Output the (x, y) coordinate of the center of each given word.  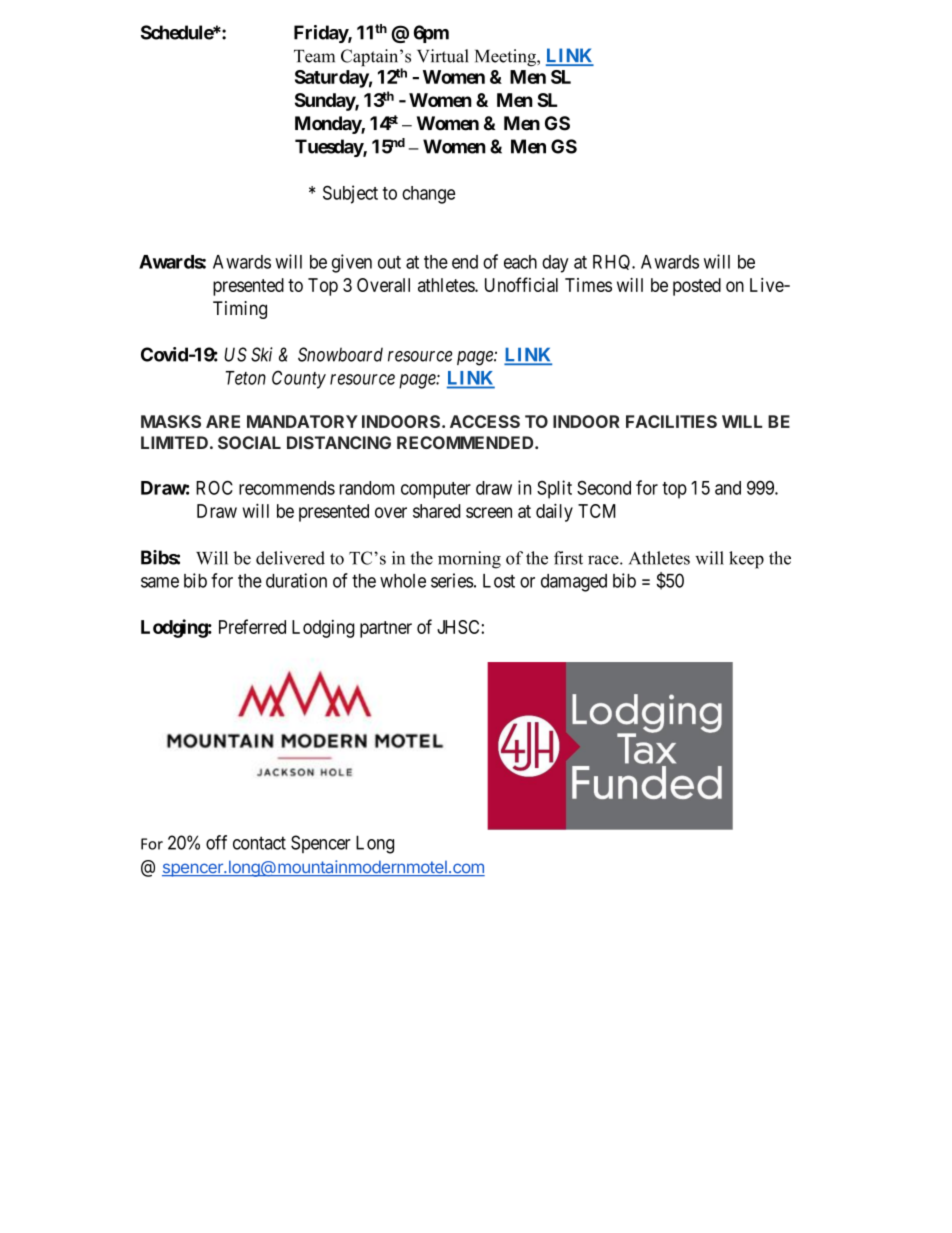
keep (746, 560)
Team (314, 56)
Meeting (506, 58)
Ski (262, 354)
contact (259, 843)
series (452, 580)
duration (296, 580)
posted (697, 287)
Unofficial (521, 284)
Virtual (442, 56)
